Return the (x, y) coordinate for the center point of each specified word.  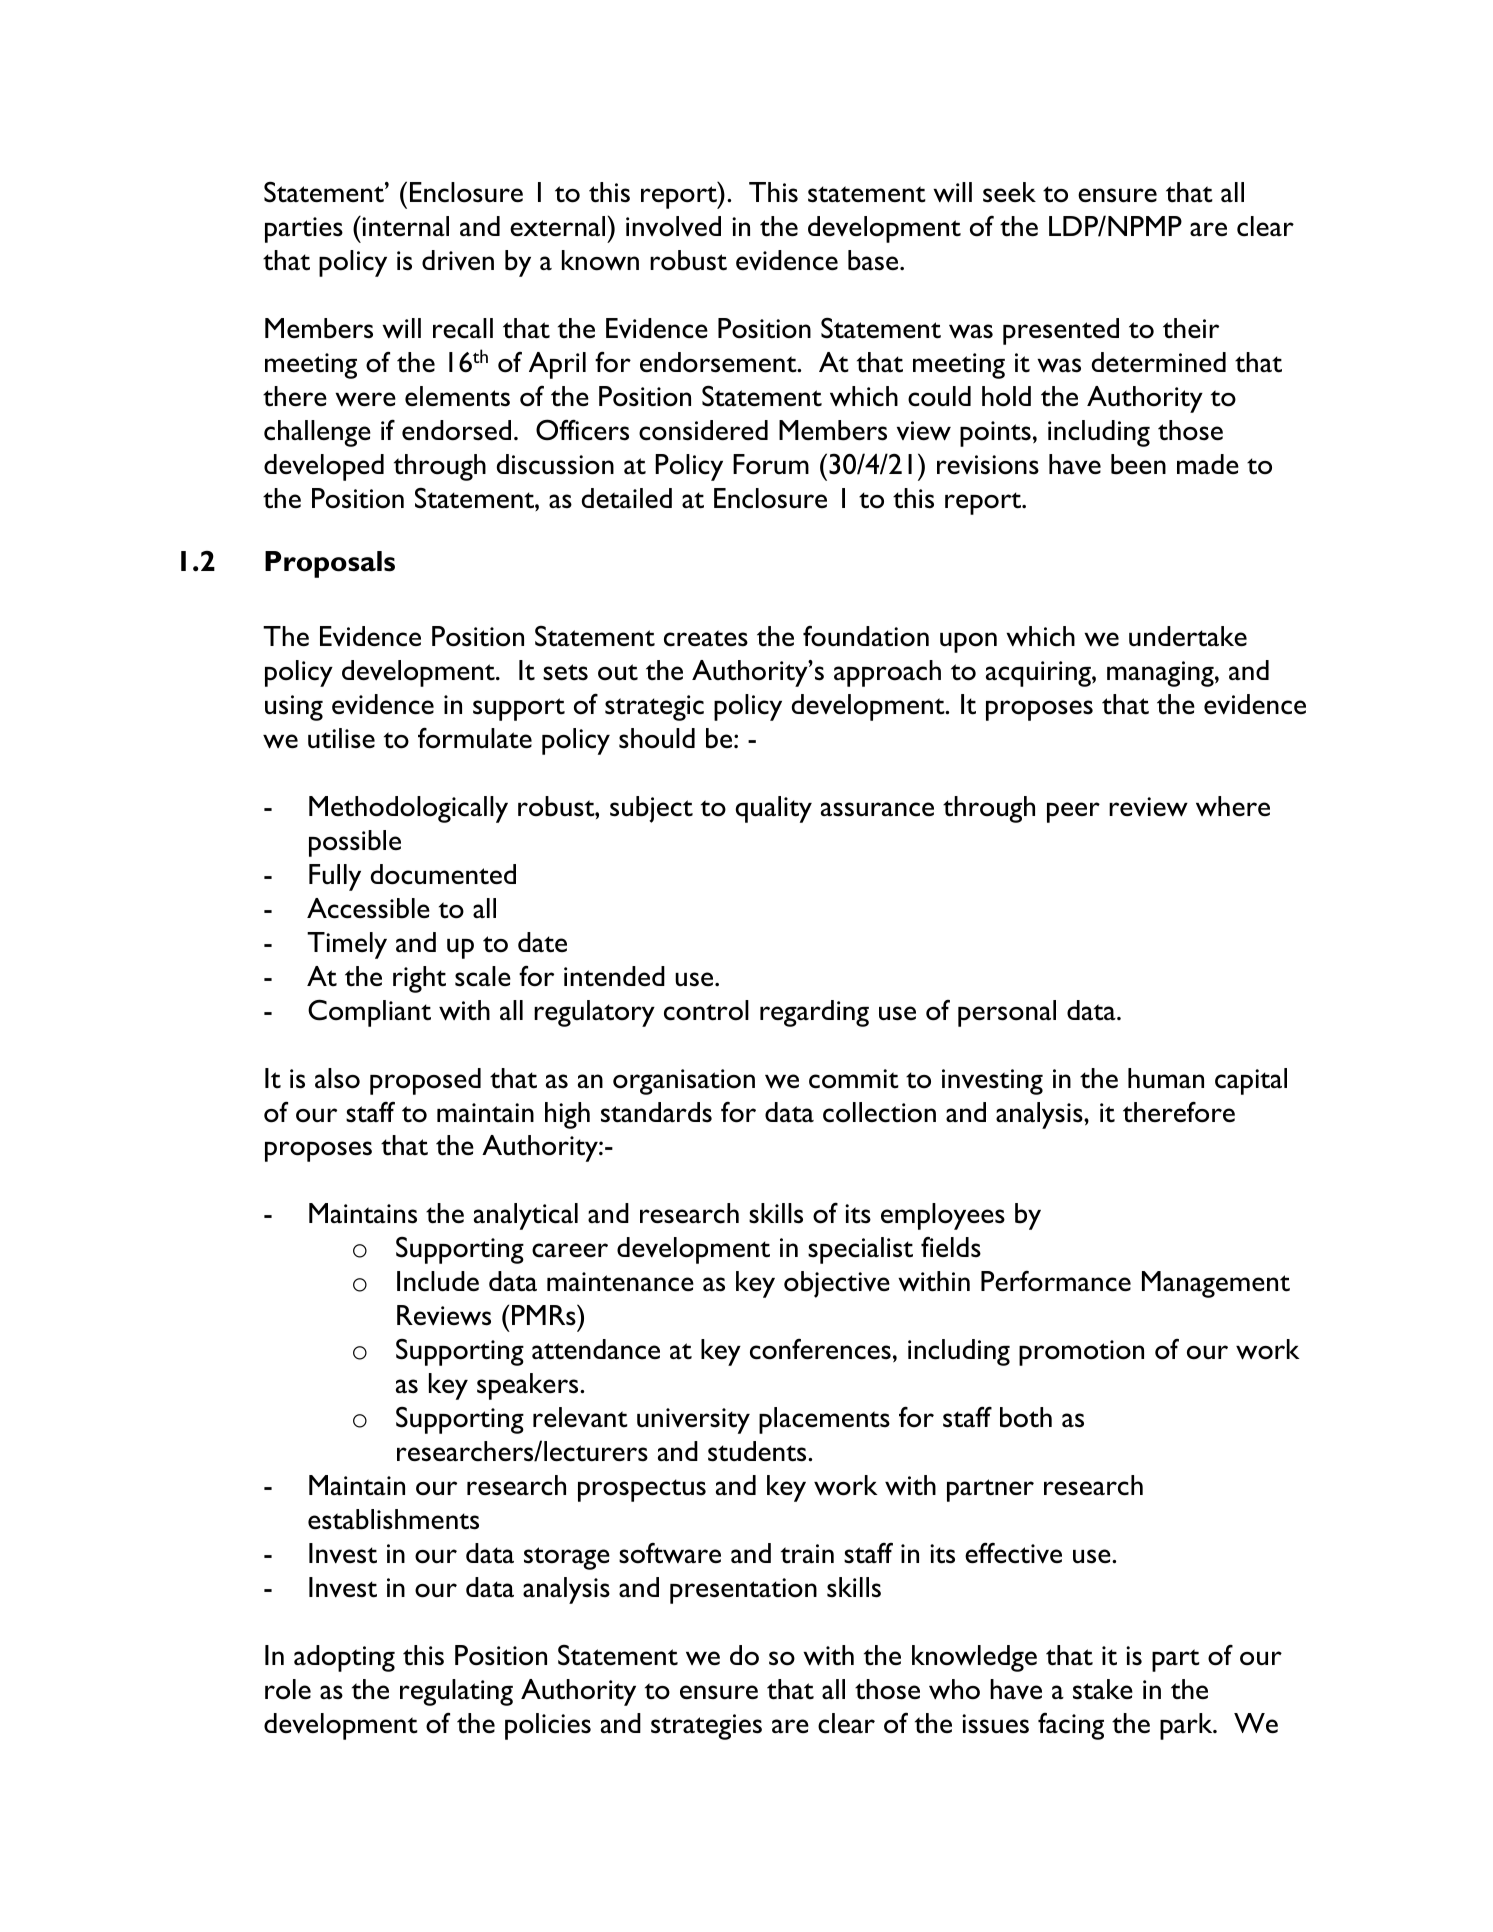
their (1191, 328)
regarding (814, 1013)
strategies (706, 1727)
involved (673, 226)
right (419, 979)
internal (404, 226)
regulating (456, 1692)
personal (1007, 1013)
